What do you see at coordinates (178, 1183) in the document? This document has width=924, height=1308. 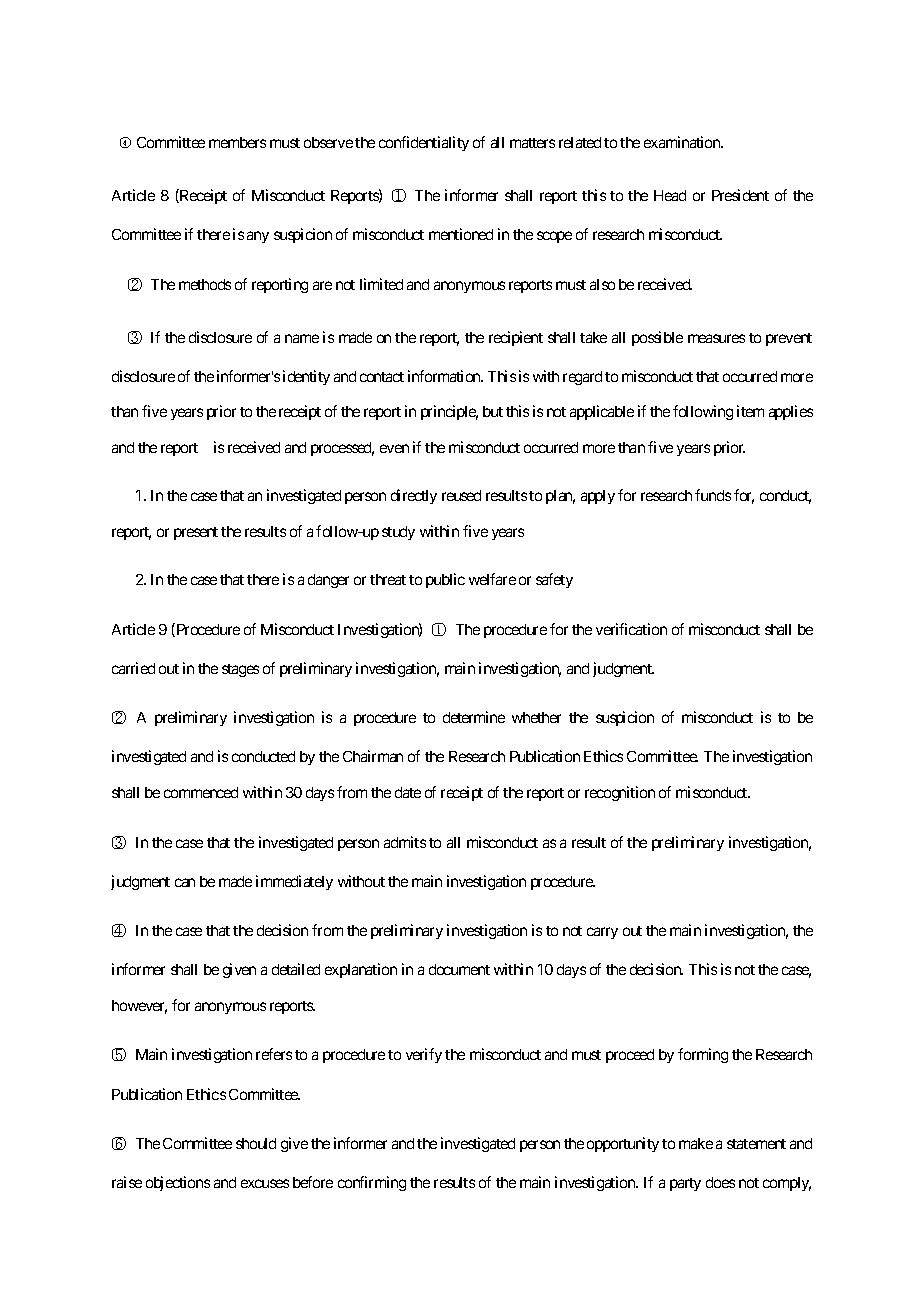 I see `objections` at bounding box center [178, 1183].
